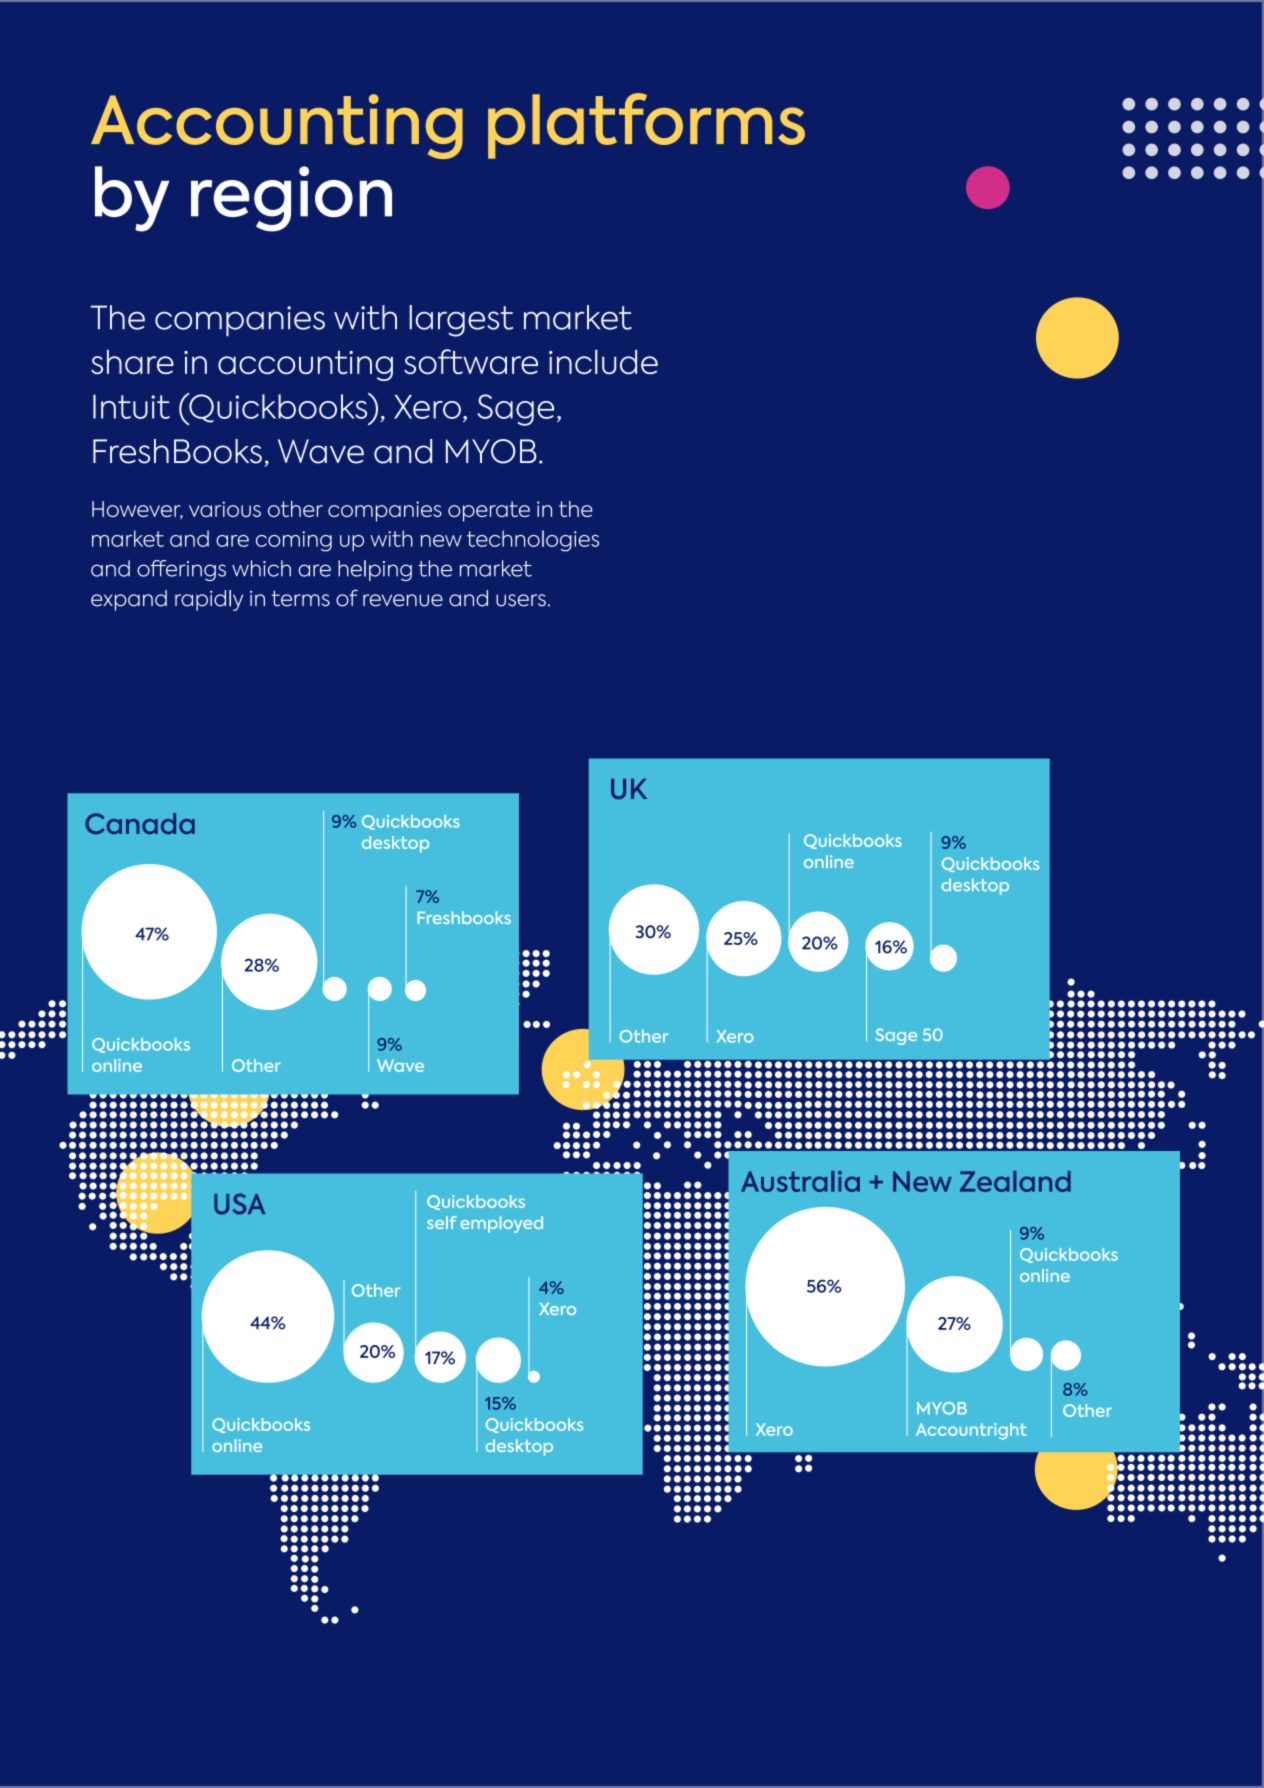  What do you see at coordinates (1015, 1181) in the screenshot?
I see `Zealand` at bounding box center [1015, 1181].
